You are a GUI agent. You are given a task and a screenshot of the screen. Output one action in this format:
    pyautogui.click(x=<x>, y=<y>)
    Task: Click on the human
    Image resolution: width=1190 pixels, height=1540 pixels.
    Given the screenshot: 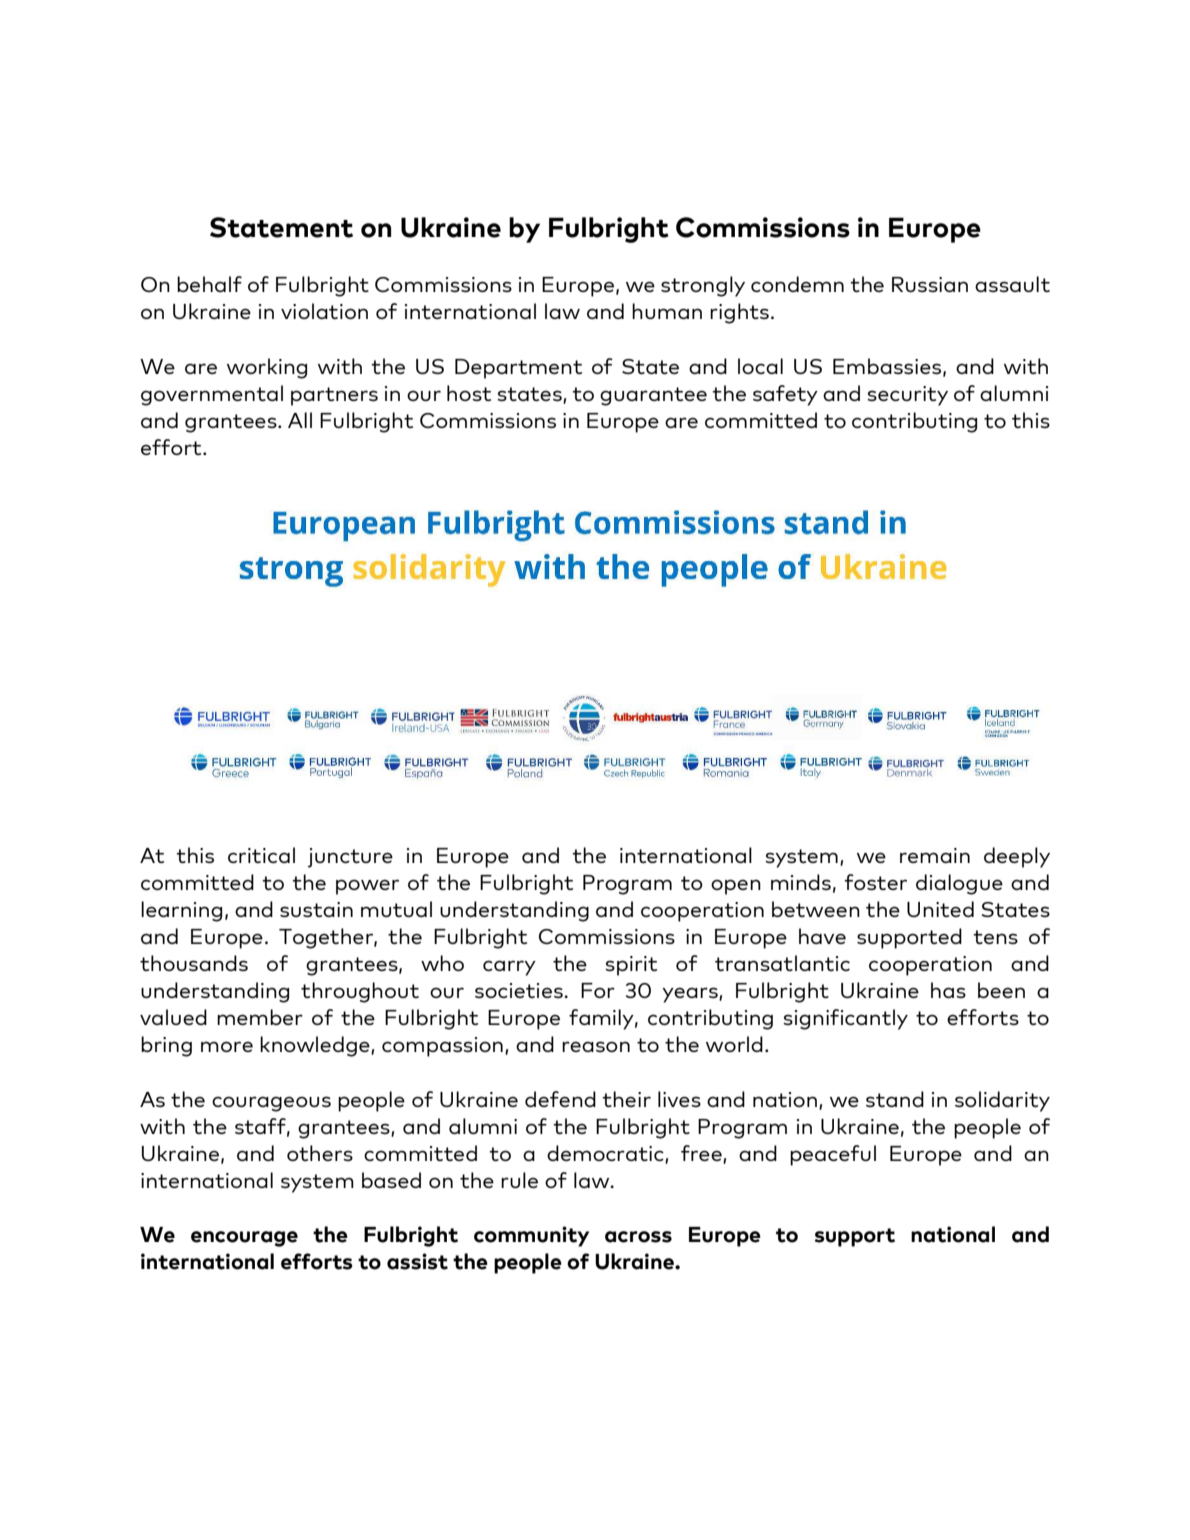 What is the action you would take?
    pyautogui.click(x=667, y=311)
